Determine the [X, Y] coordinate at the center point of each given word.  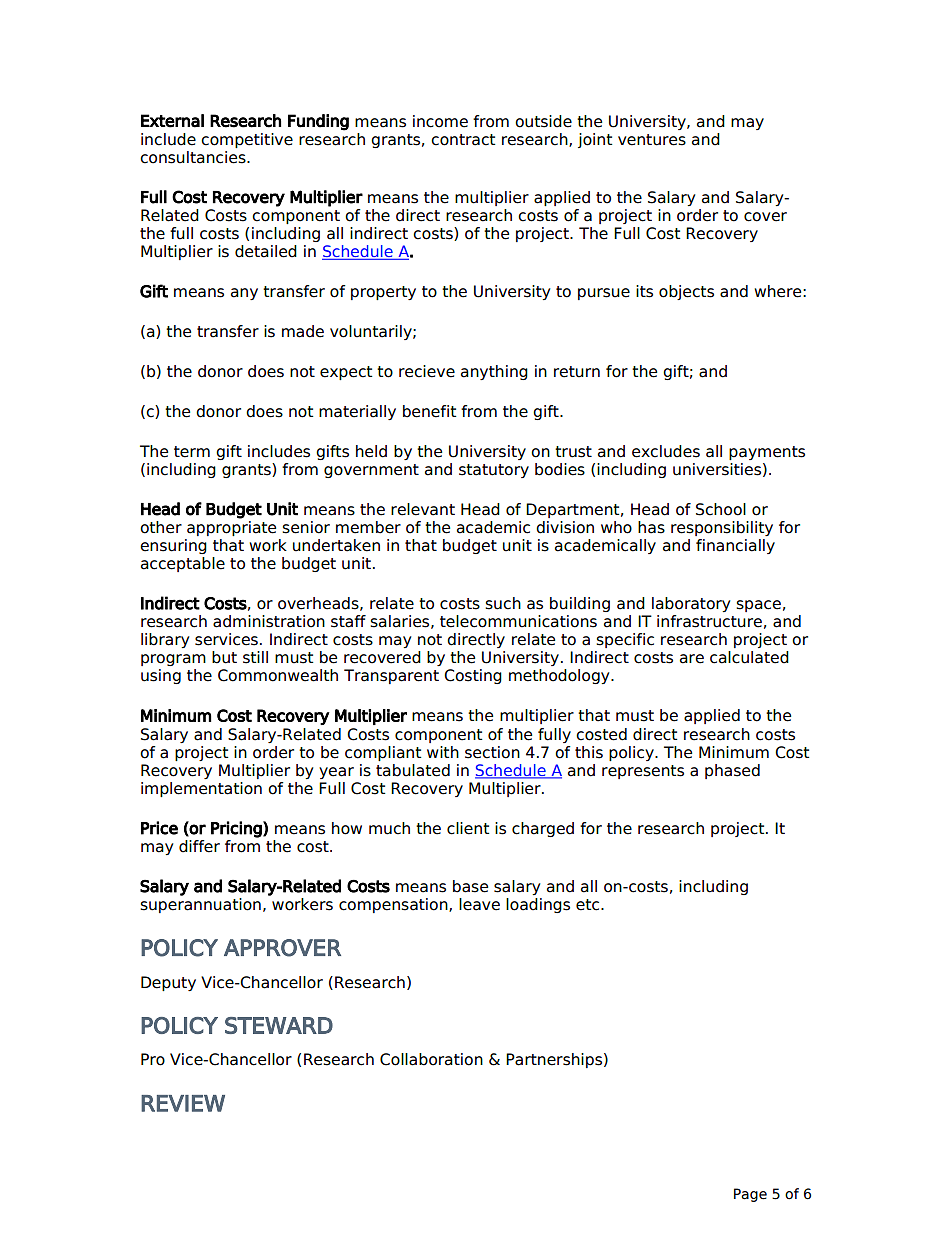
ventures [652, 140]
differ [199, 846]
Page [750, 1195]
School [721, 509]
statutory [494, 471]
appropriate [231, 528]
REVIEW [183, 1103]
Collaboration [431, 1059]
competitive [247, 140]
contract [463, 140]
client [468, 828]
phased [732, 771]
